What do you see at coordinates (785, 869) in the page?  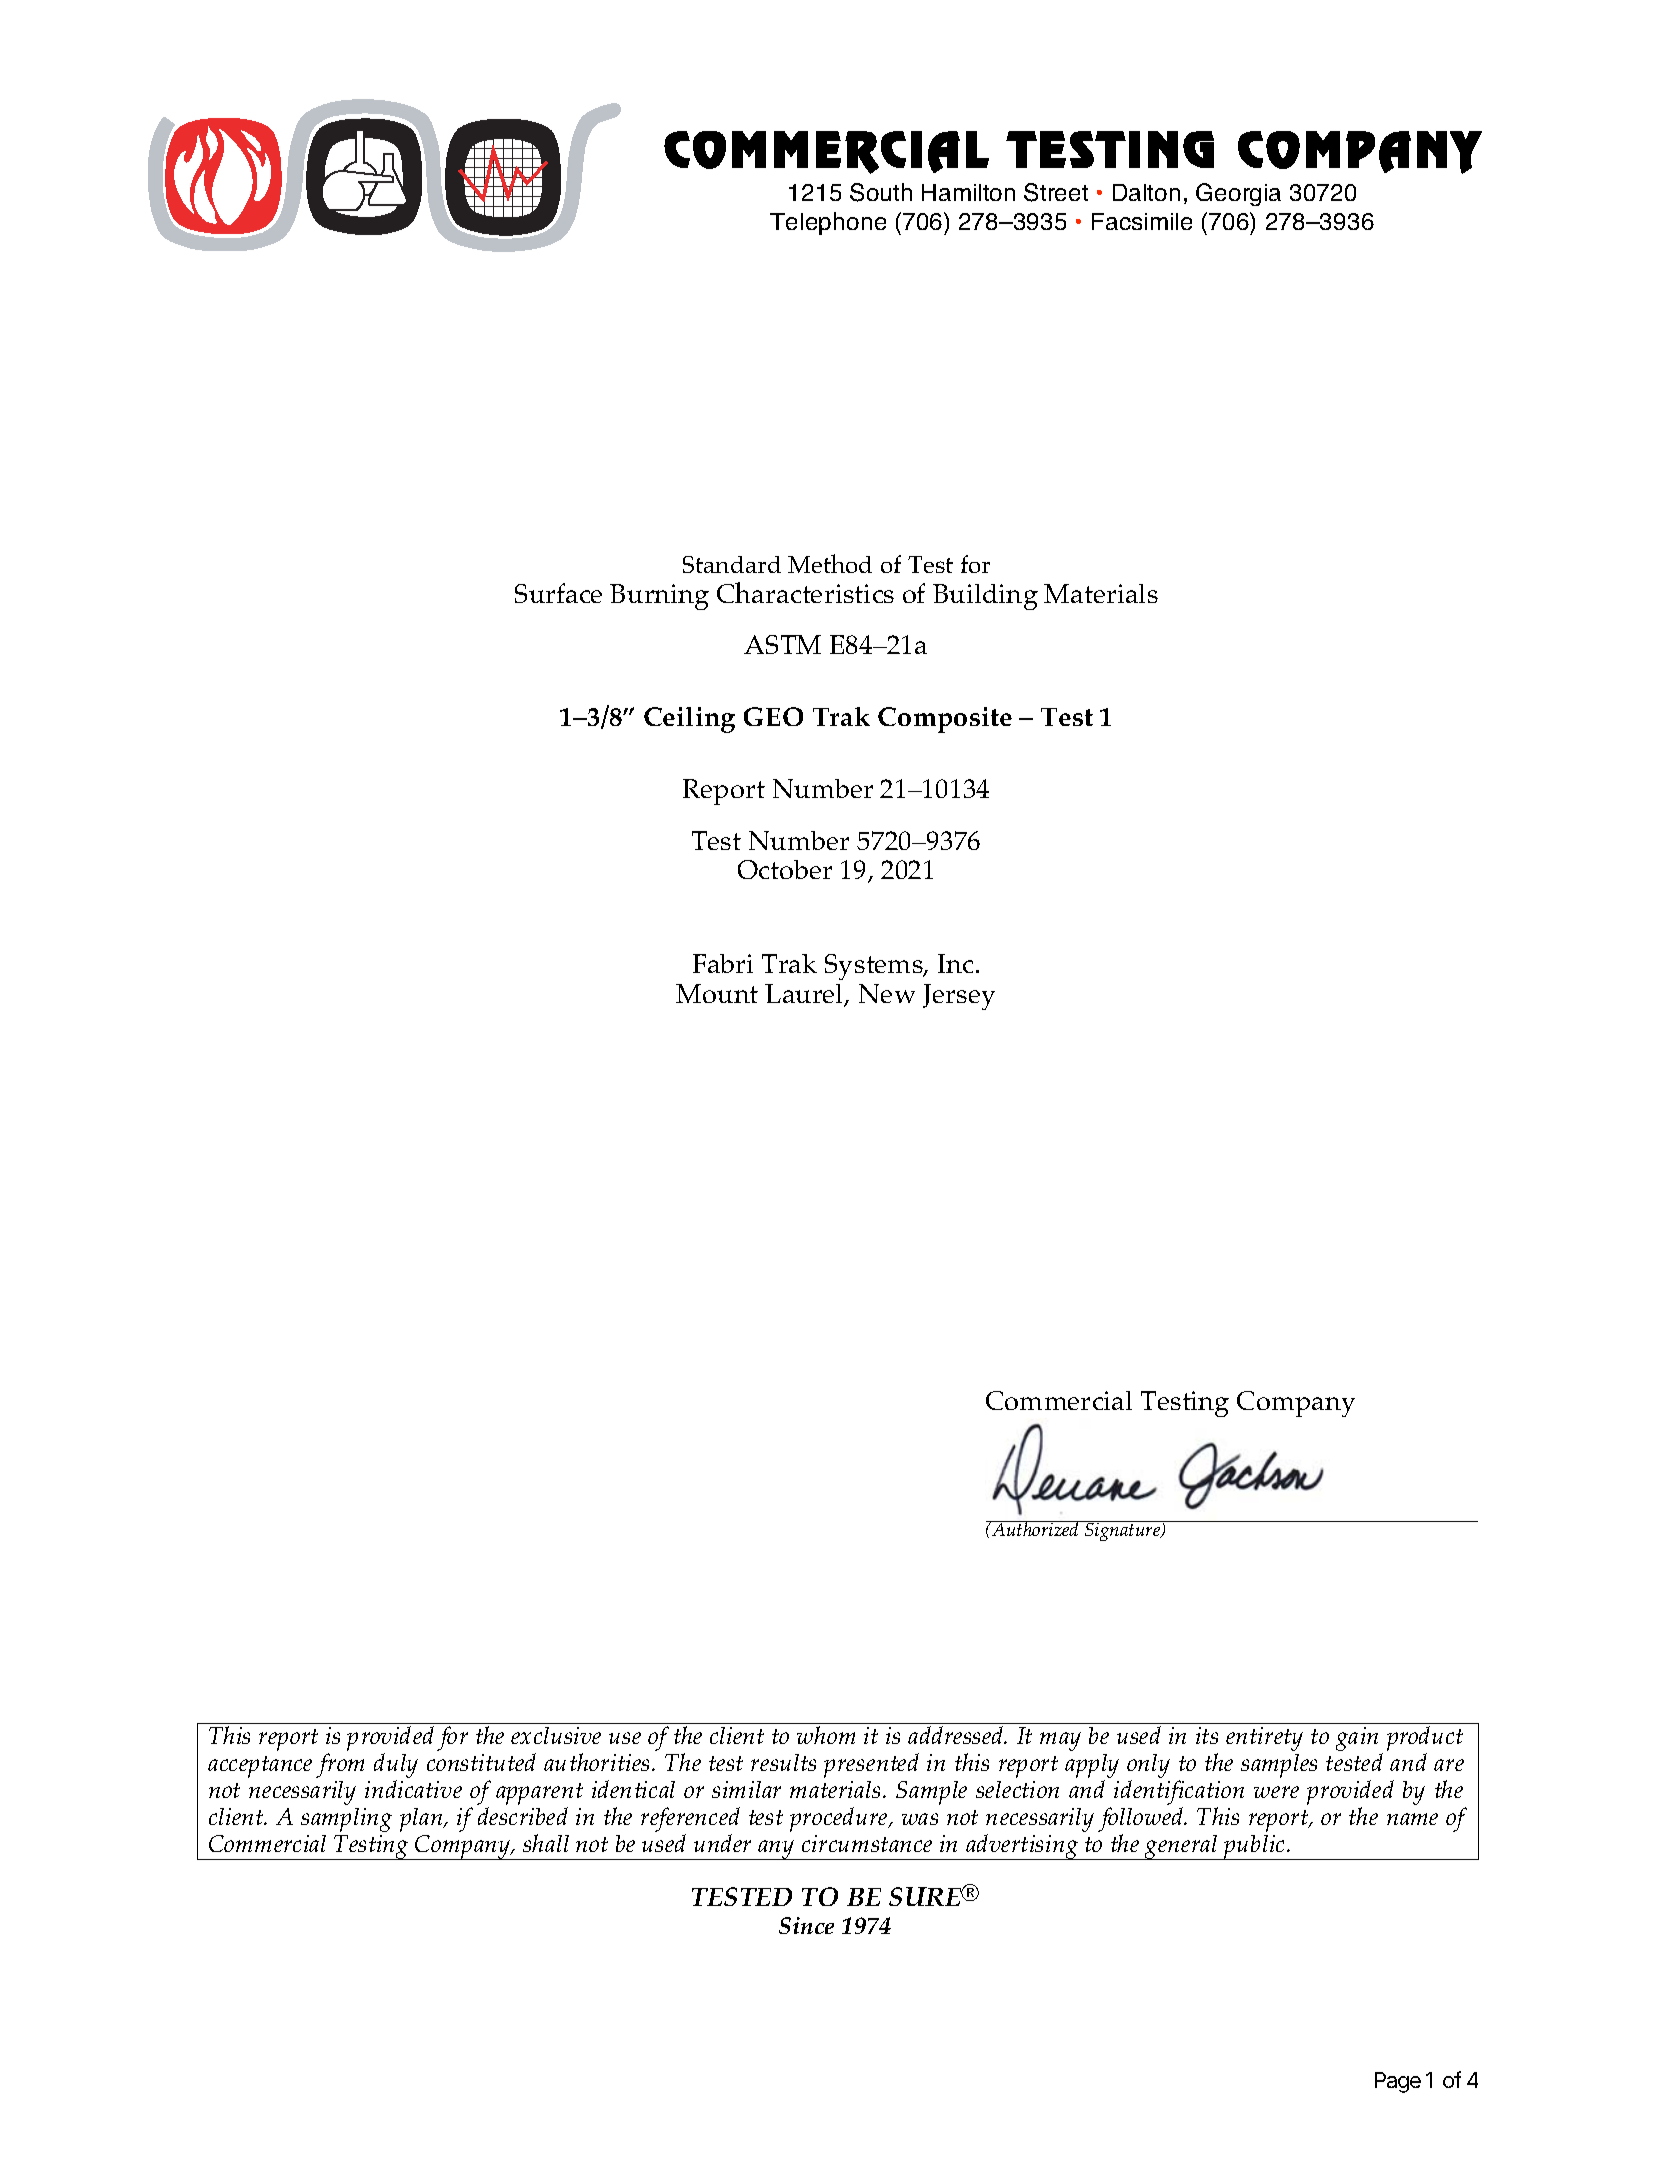 I see `October` at bounding box center [785, 869].
